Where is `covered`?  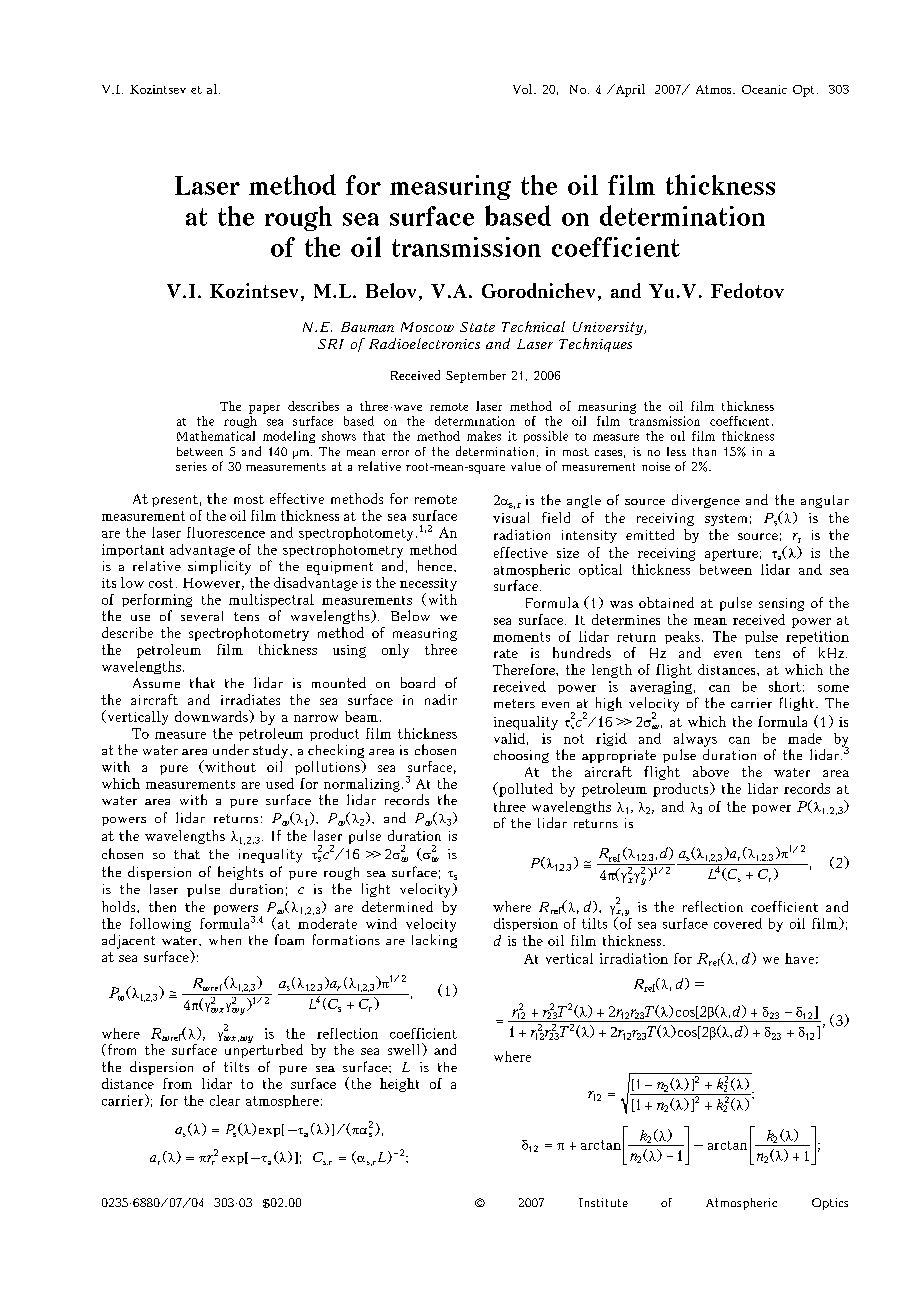 covered is located at coordinates (738, 923).
